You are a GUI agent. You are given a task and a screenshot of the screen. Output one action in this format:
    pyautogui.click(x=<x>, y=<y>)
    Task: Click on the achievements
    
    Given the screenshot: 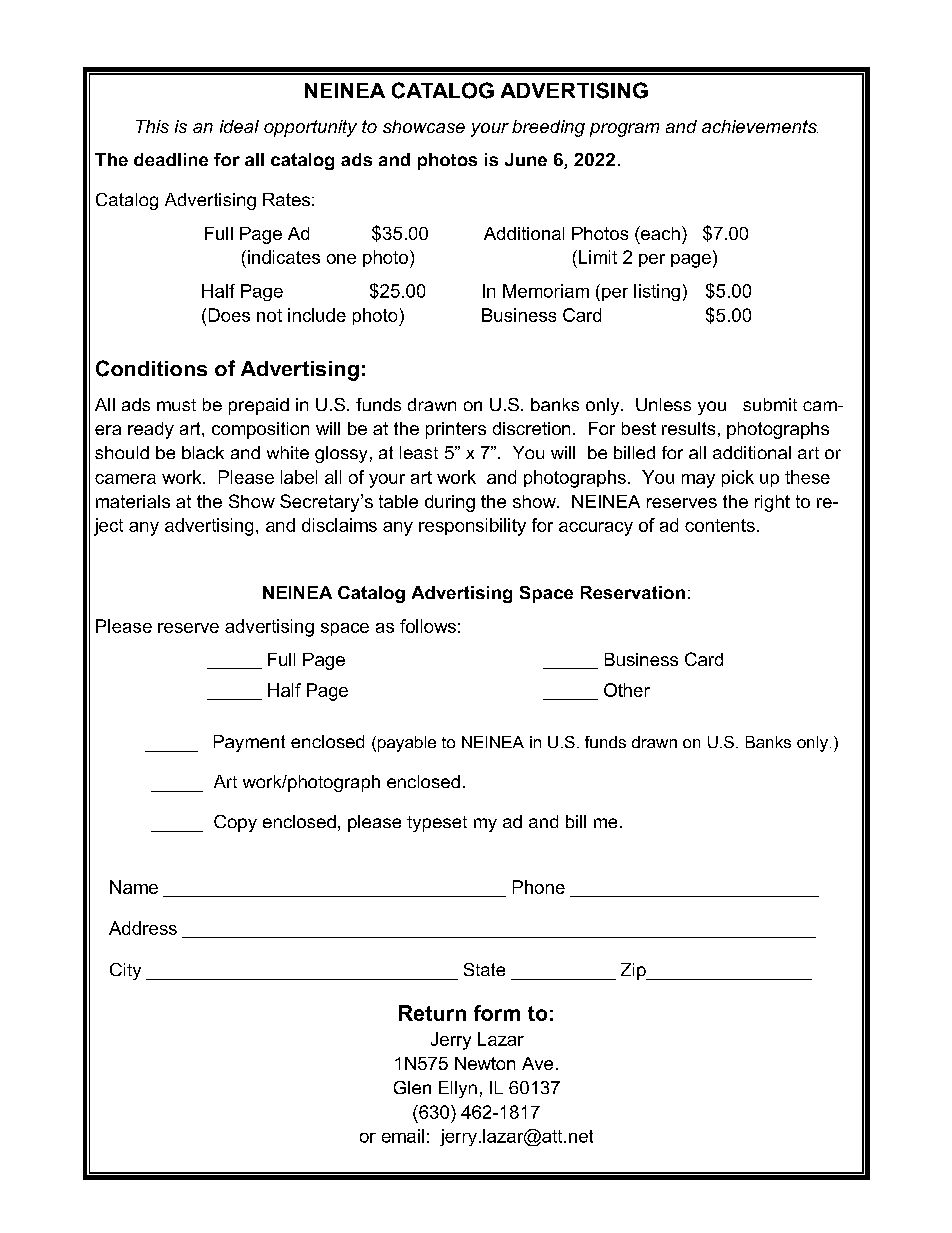 What is the action you would take?
    pyautogui.click(x=760, y=126)
